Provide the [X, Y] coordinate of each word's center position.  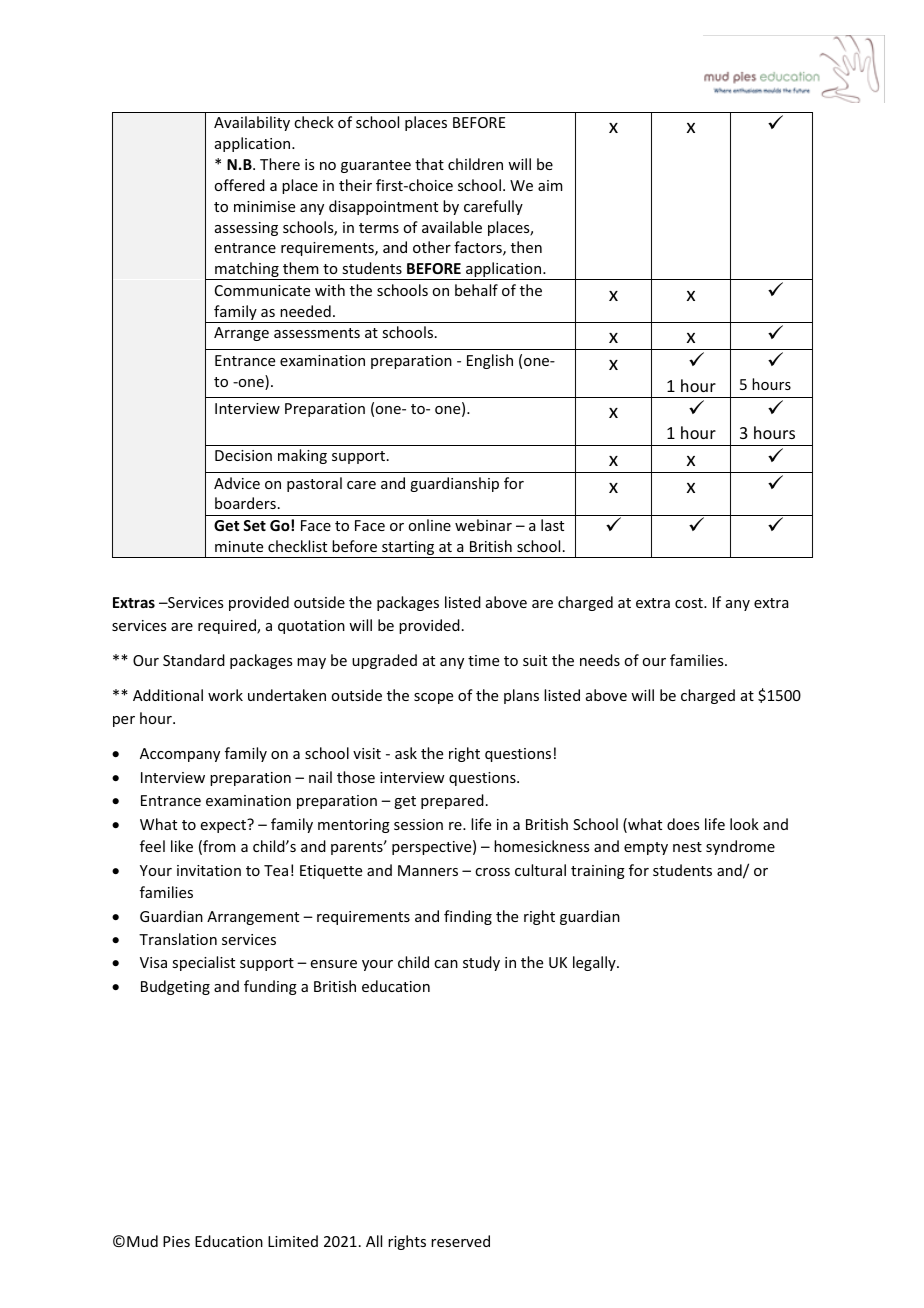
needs [600, 660]
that [429, 164]
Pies [176, 1241]
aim [550, 185]
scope [433, 698]
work [225, 695]
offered [239, 185]
